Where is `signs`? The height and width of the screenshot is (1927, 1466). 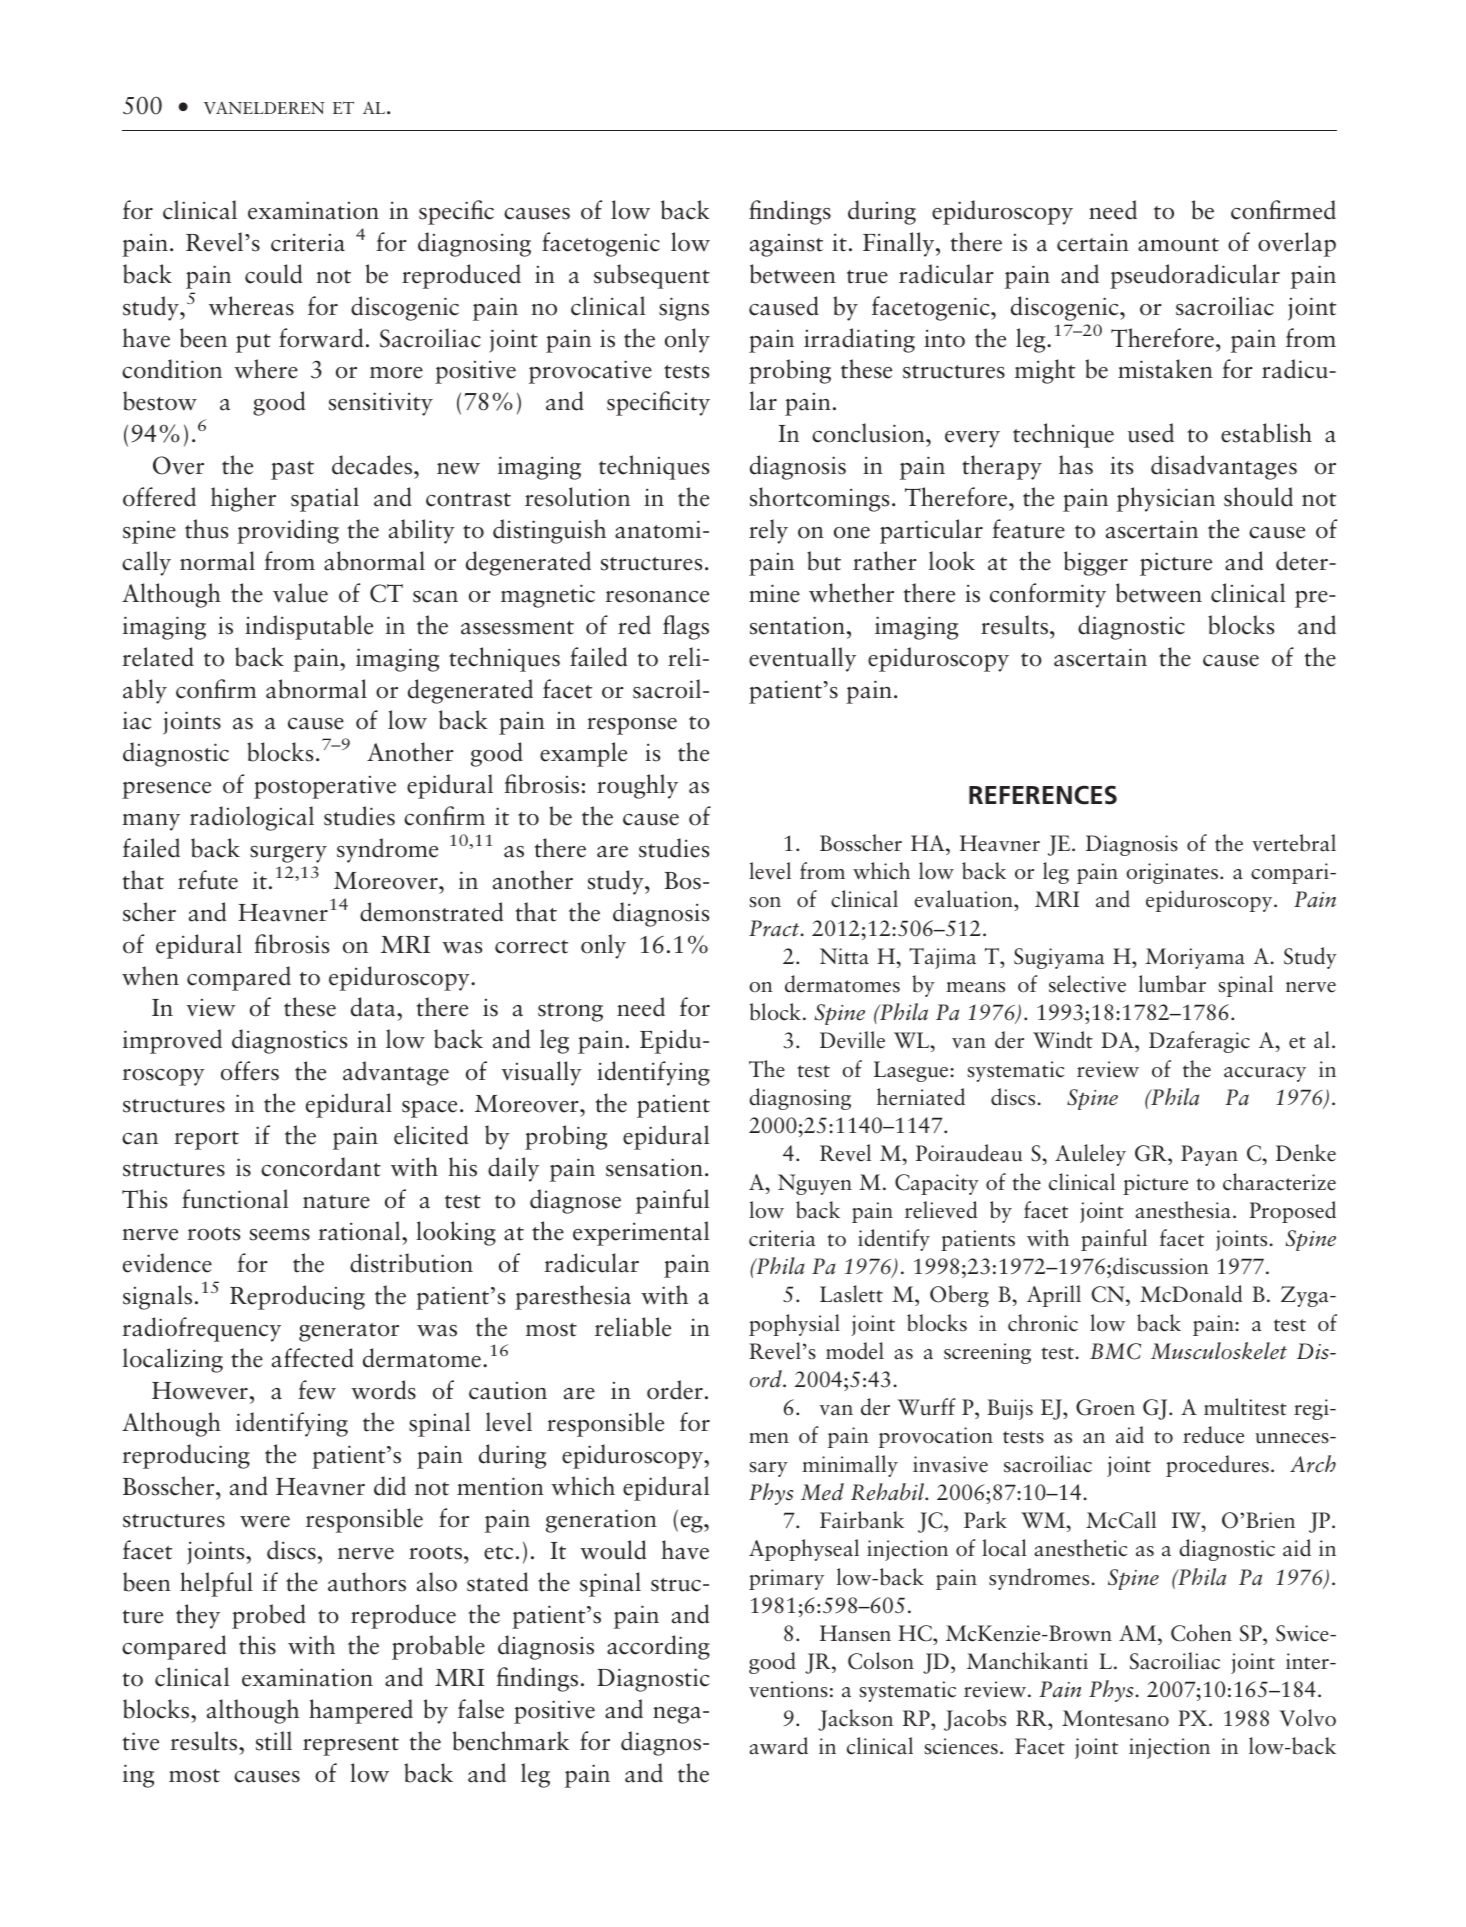
signs is located at coordinates (684, 309).
